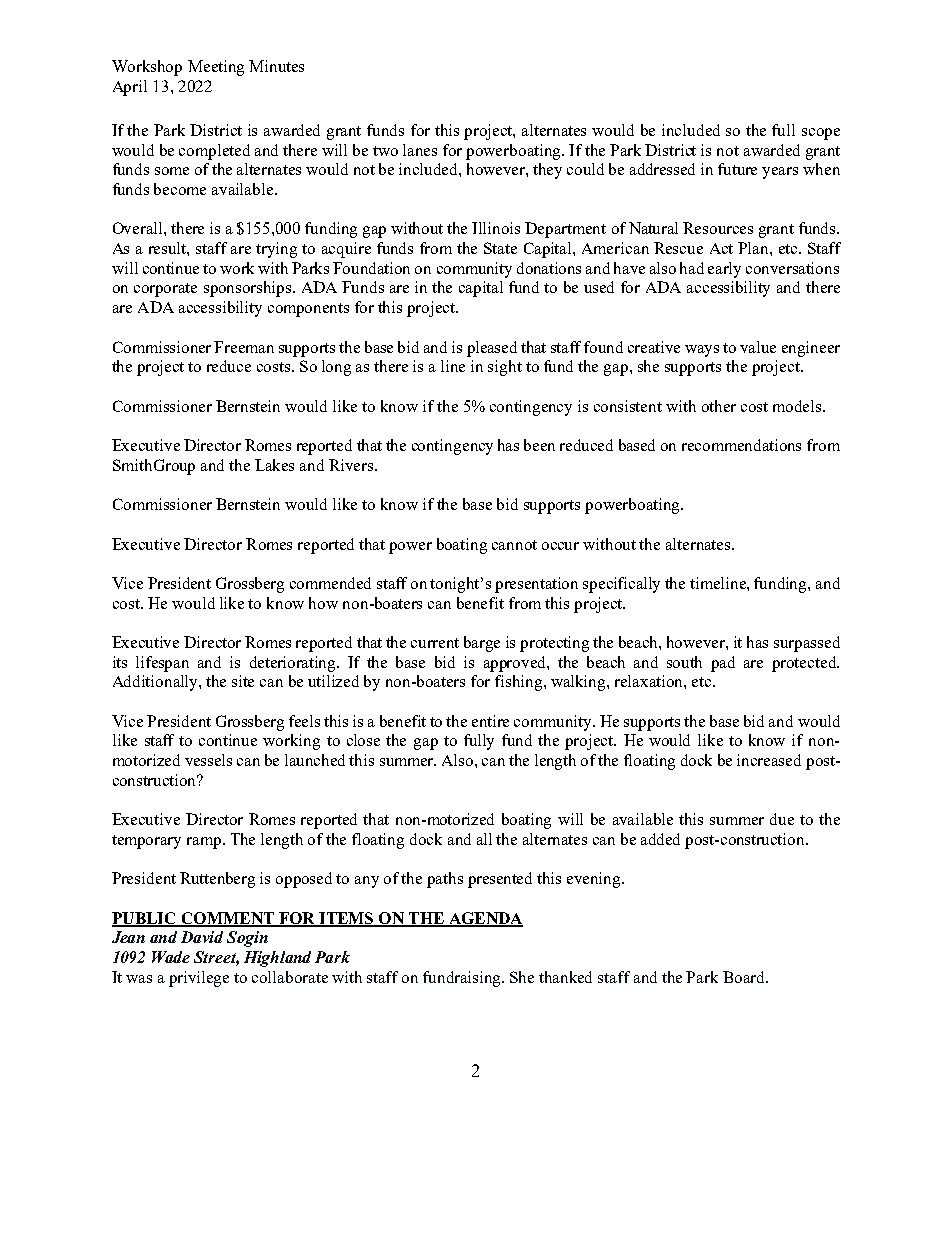  What do you see at coordinates (274, 465) in the screenshot?
I see `Lakes` at bounding box center [274, 465].
